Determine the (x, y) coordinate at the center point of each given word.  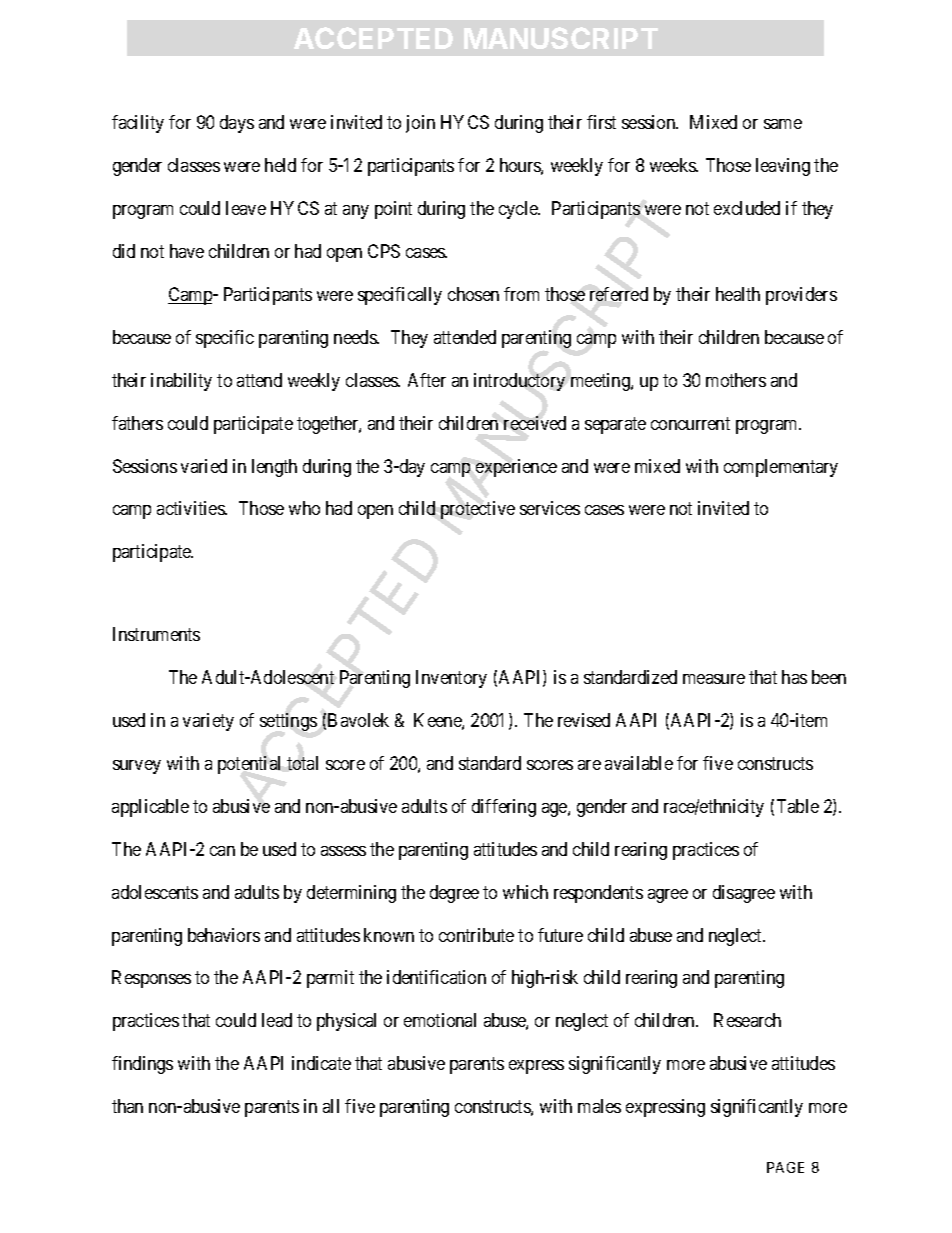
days (237, 124)
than (127, 1106)
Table (798, 806)
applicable (150, 808)
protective (478, 510)
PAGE (785, 1167)
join (420, 124)
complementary (781, 468)
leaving (783, 167)
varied (204, 466)
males (599, 1106)
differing (504, 808)
